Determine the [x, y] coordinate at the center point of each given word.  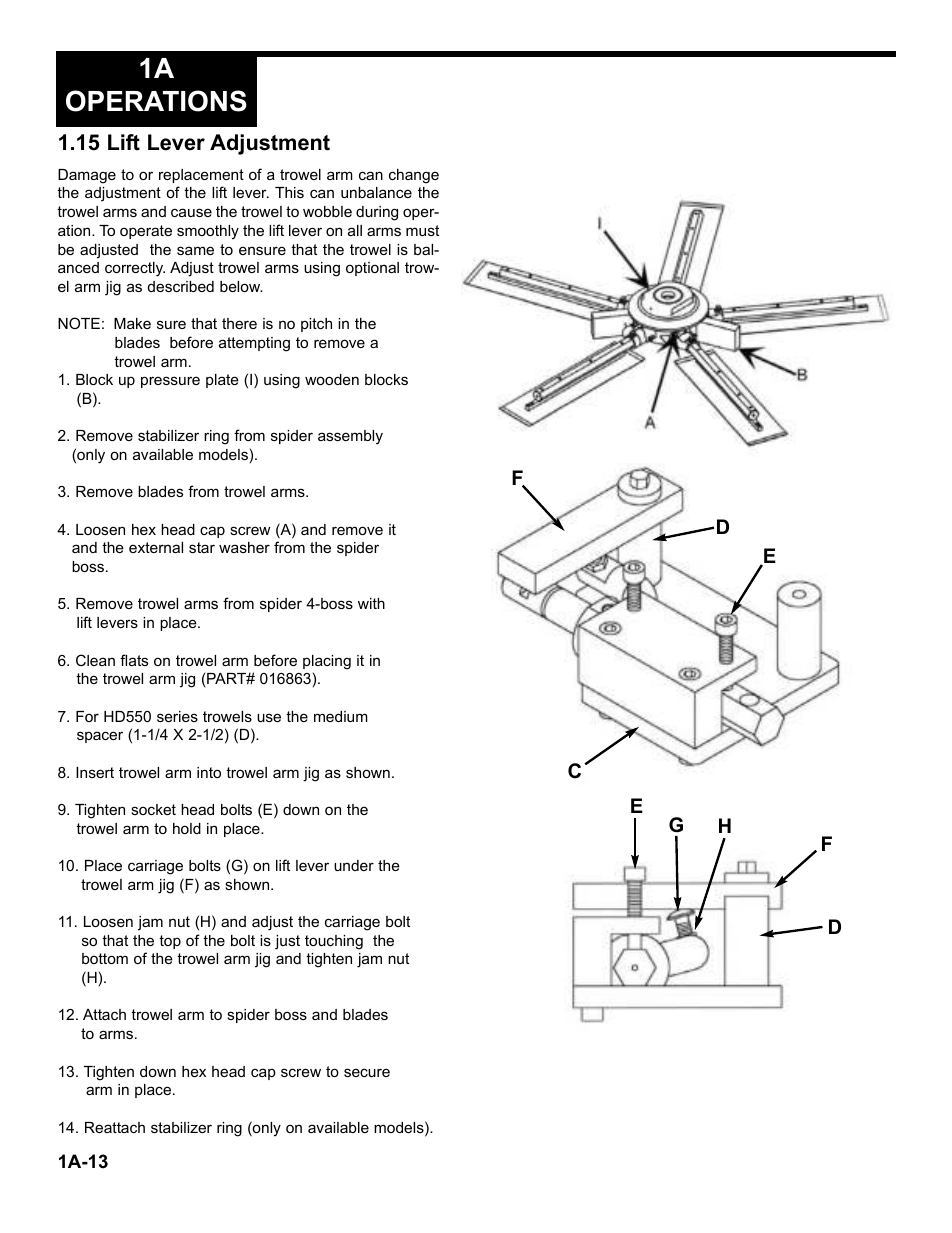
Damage [87, 176]
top [170, 942]
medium [341, 716]
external [156, 547]
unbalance [376, 192]
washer [244, 547]
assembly [350, 437]
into [209, 772]
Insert [95, 772]
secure [367, 1072]
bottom [105, 958]
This [289, 192]
